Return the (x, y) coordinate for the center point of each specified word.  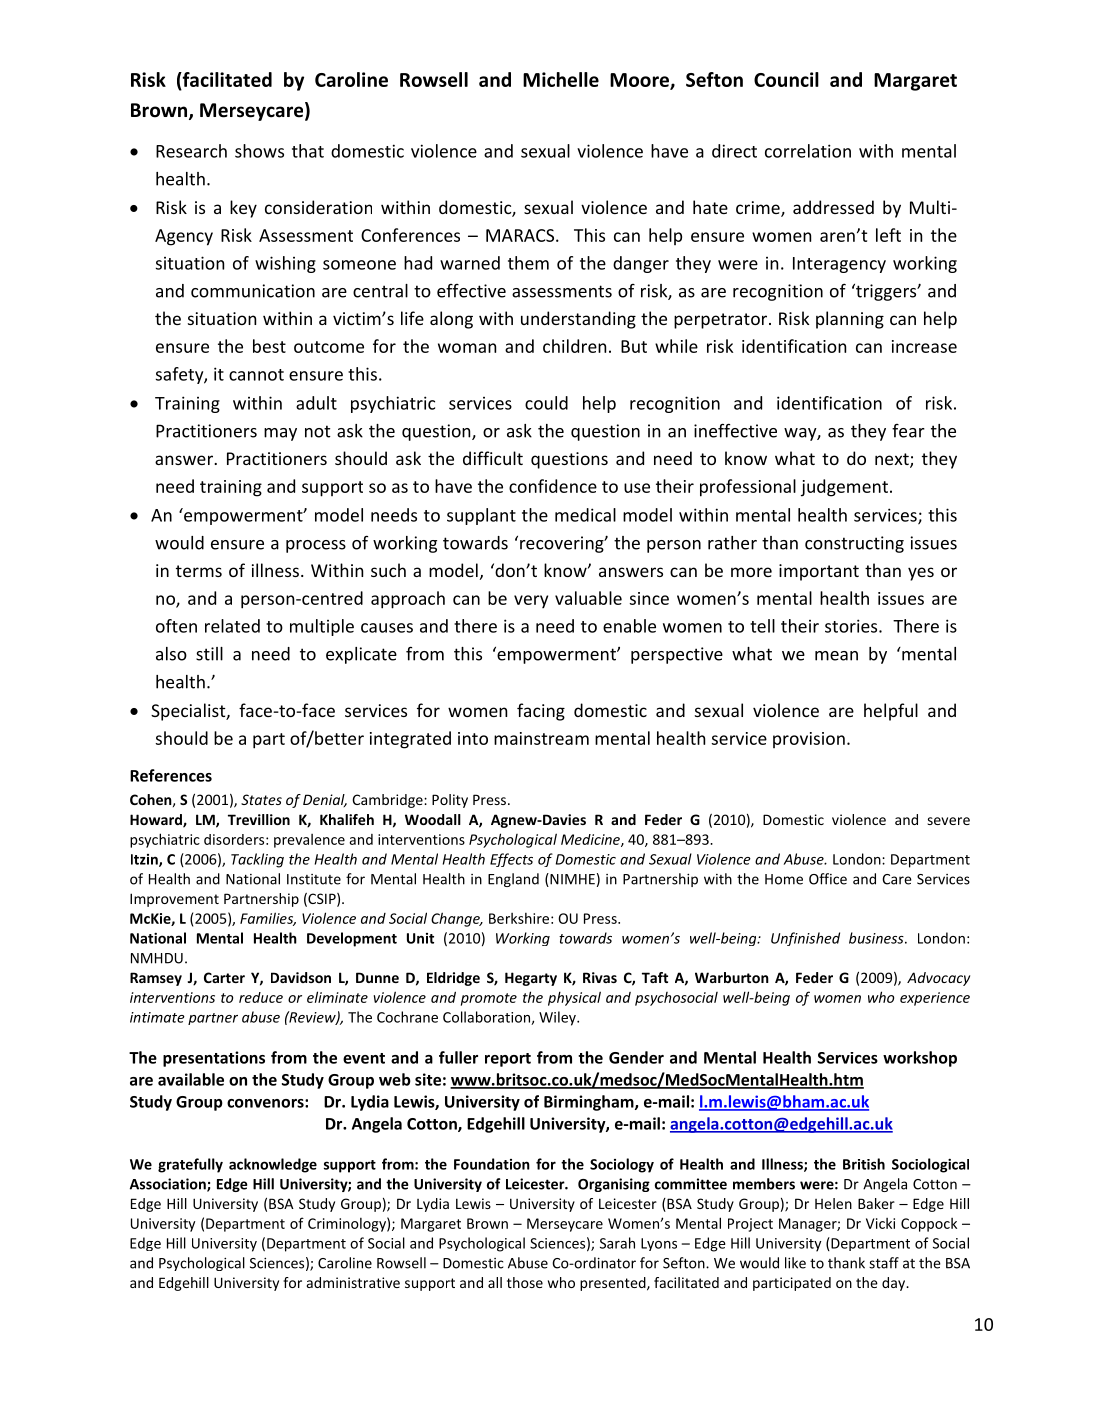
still (209, 654)
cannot (256, 375)
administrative (353, 1282)
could (546, 403)
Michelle (561, 79)
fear (908, 431)
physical (574, 998)
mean (836, 656)
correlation (808, 151)
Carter (224, 977)
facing (541, 712)
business (877, 938)
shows (259, 151)
